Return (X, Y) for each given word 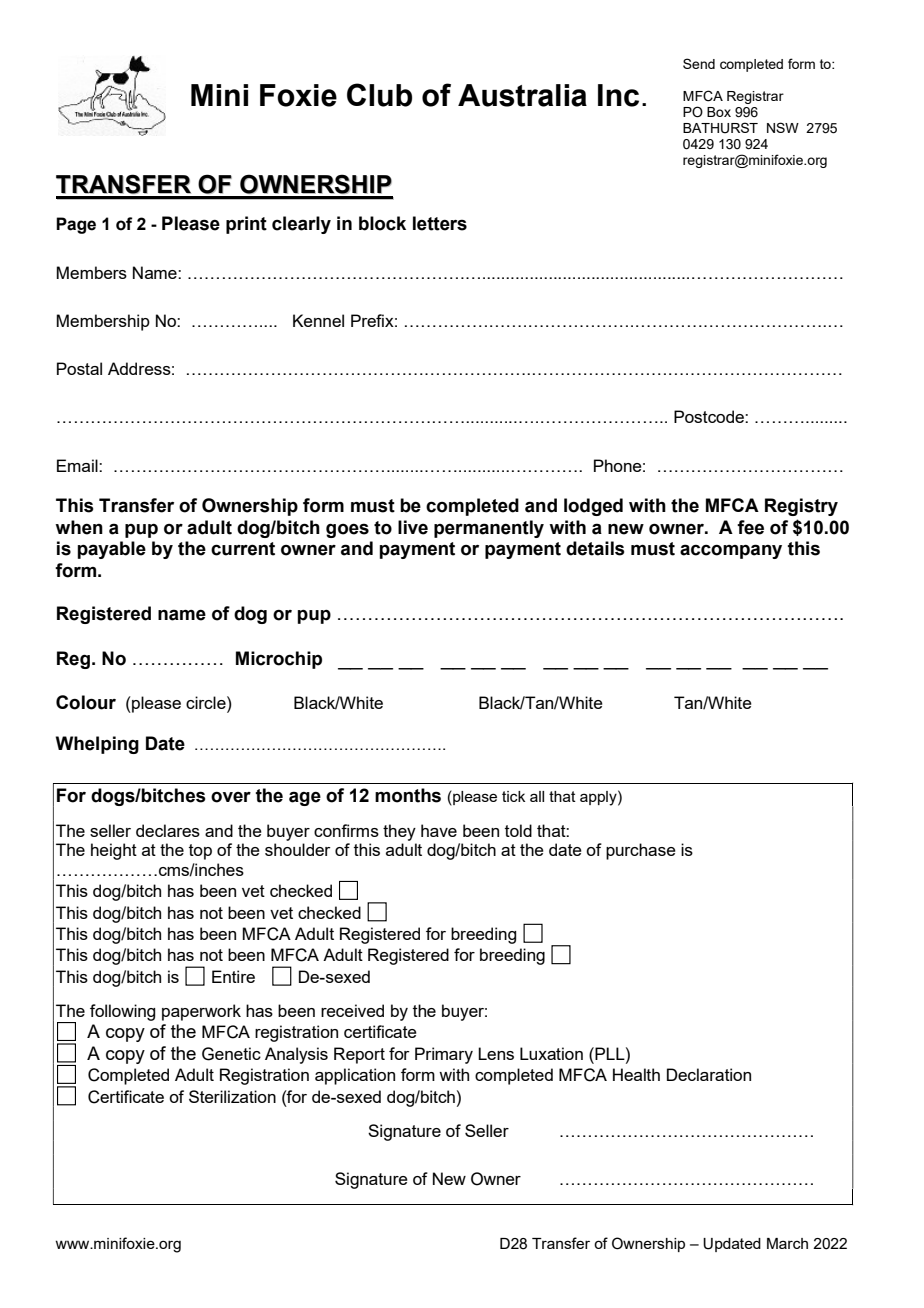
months (408, 795)
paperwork (201, 1012)
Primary (444, 1055)
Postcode (710, 416)
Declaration (709, 1074)
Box (719, 112)
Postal (79, 368)
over (231, 797)
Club (379, 95)
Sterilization (232, 1096)
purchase (641, 851)
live (413, 527)
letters (440, 223)
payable (111, 550)
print (246, 225)
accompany (731, 551)
